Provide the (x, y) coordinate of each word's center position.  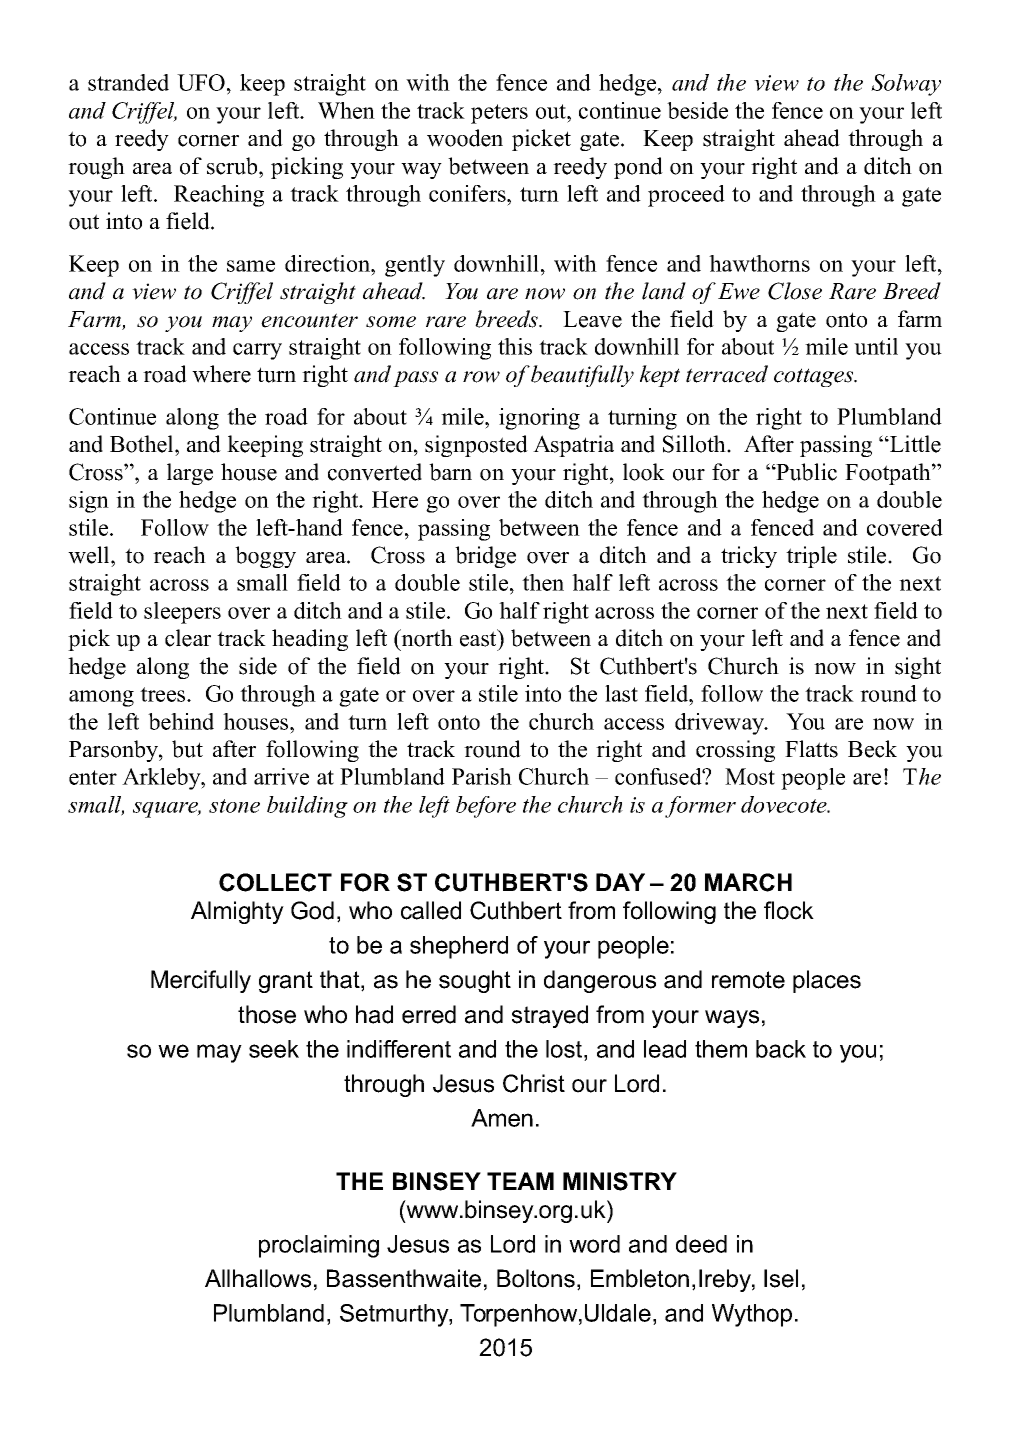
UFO (201, 82)
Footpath (889, 474)
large (190, 474)
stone (234, 806)
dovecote (785, 804)
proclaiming (319, 1246)
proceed (686, 196)
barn (450, 472)
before (486, 807)
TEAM (520, 1181)
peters (499, 114)
